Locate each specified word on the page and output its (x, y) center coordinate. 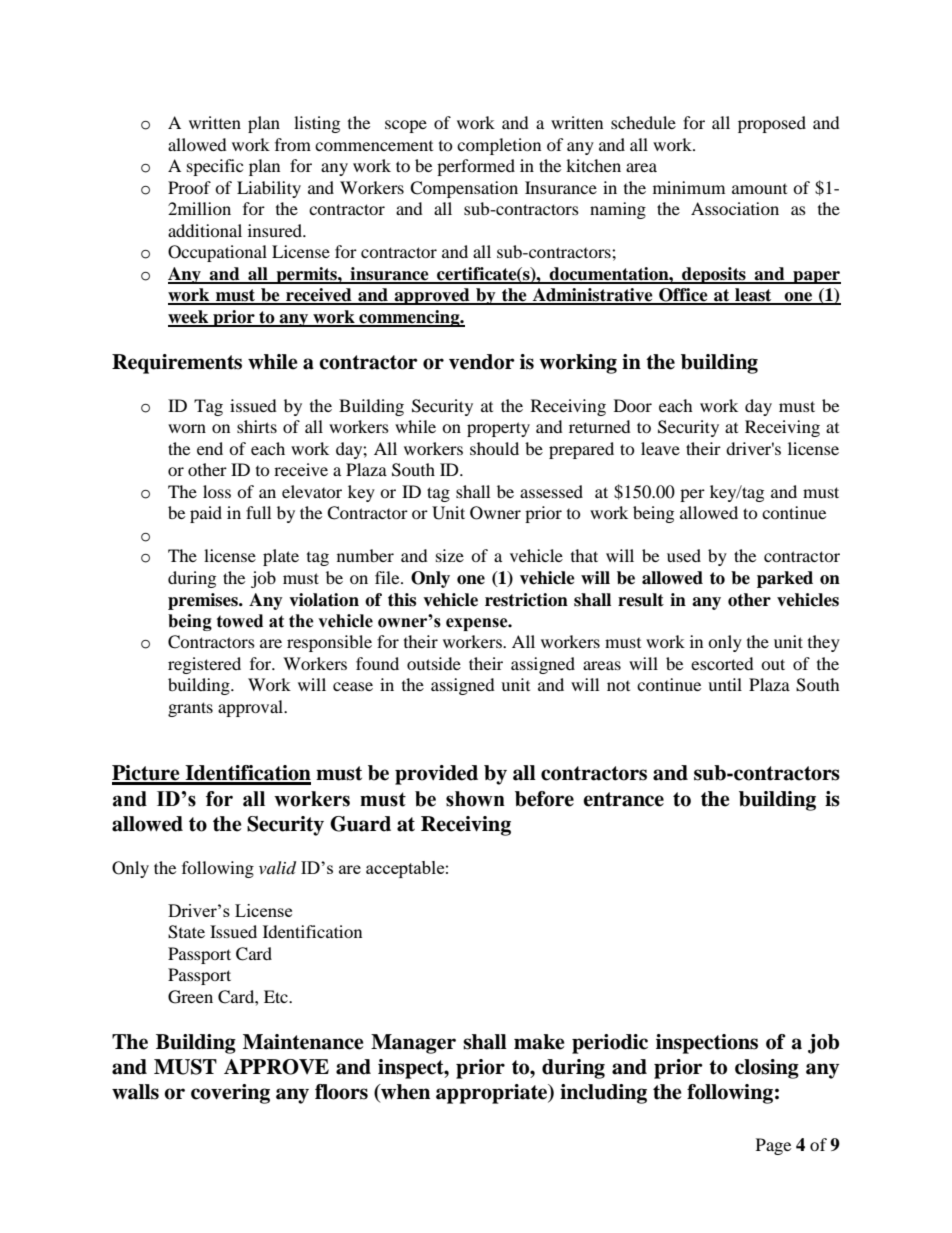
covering (230, 1094)
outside (434, 663)
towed (240, 621)
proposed (772, 124)
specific (215, 167)
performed (476, 167)
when (404, 1093)
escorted (722, 663)
